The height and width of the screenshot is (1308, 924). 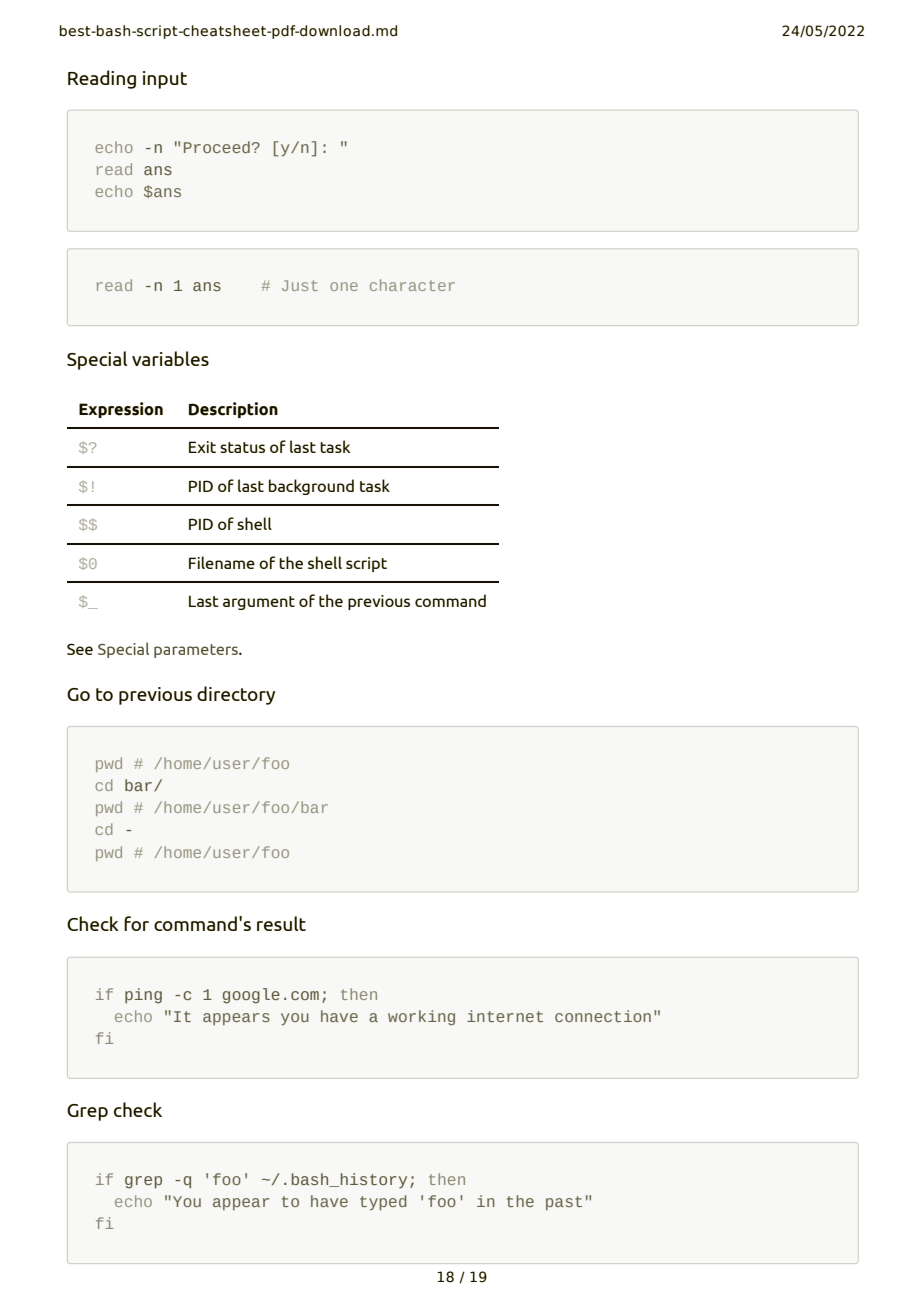 What do you see at coordinates (197, 651) in the screenshot?
I see `parameters` at bounding box center [197, 651].
